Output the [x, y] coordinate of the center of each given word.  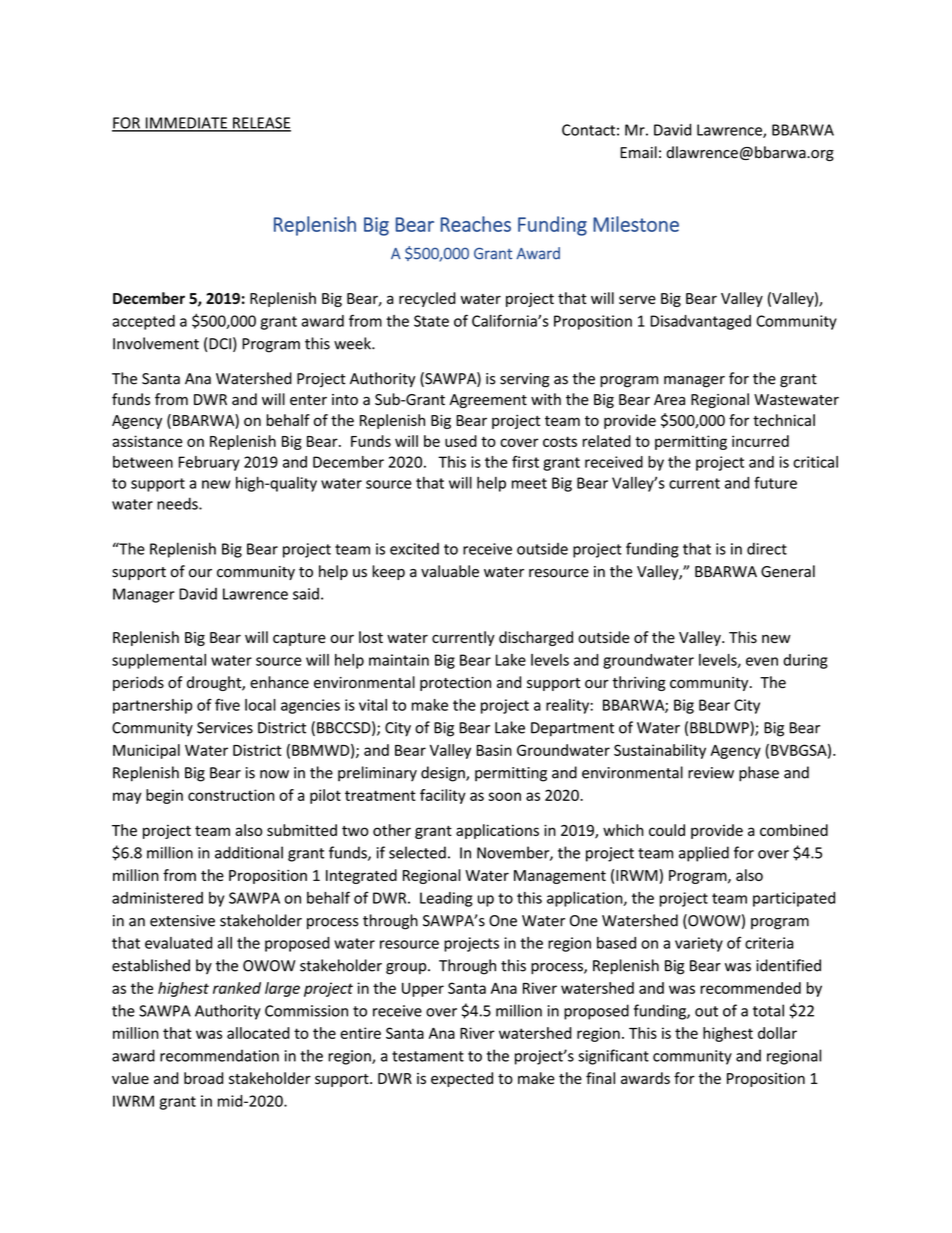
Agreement [488, 401]
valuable [450, 571]
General [788, 571]
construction [231, 795]
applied [704, 854]
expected [462, 1079]
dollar [777, 1033]
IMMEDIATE [186, 124]
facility [443, 796]
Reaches [476, 224]
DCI [220, 344]
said [306, 594]
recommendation [219, 1055]
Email [638, 152]
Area [669, 400]
